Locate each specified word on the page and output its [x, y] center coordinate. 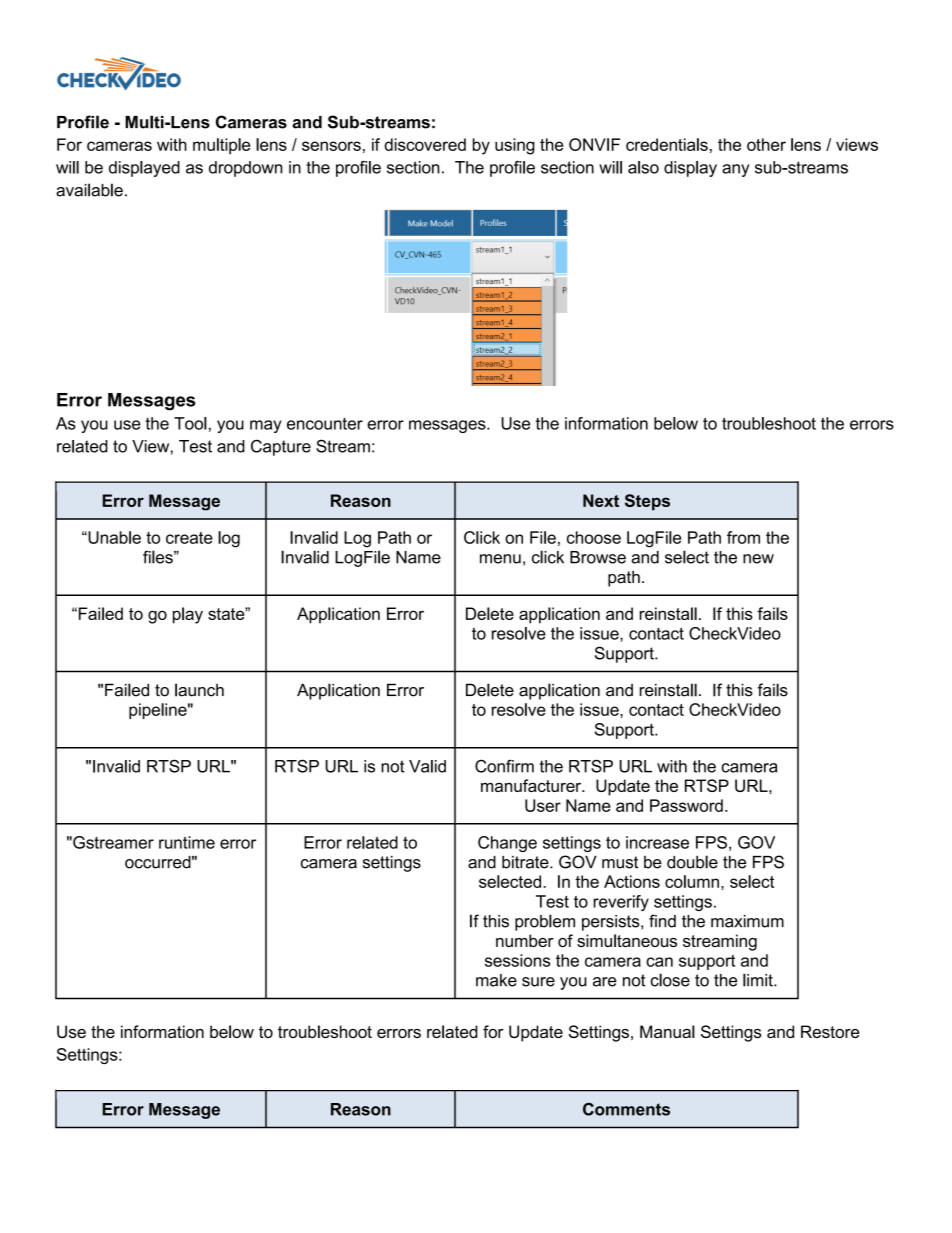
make [496, 980]
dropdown [245, 169]
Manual [667, 1031]
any [736, 170]
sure [538, 982]
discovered [425, 144]
